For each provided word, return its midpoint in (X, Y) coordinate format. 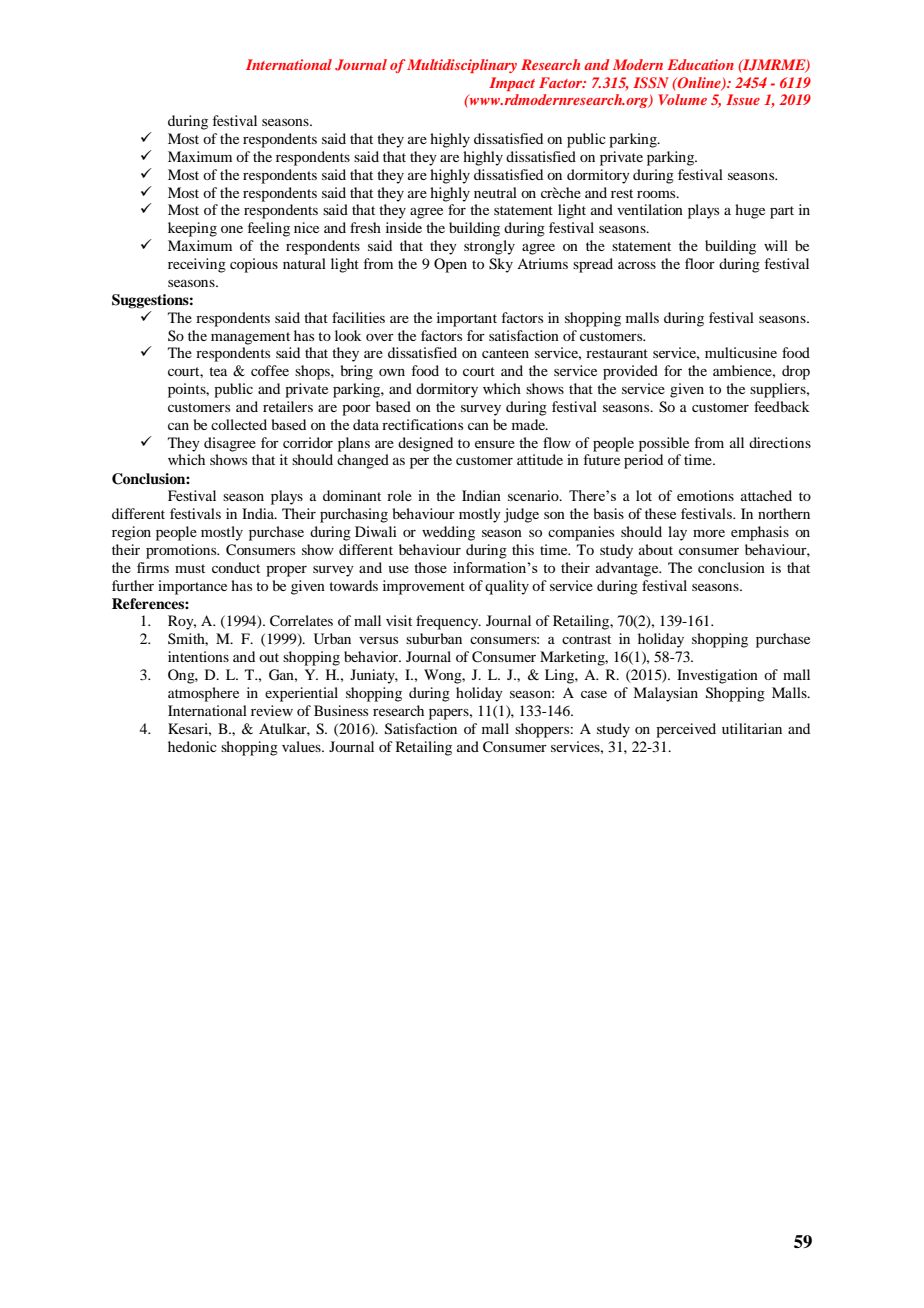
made (530, 424)
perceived (686, 730)
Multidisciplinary (462, 66)
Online (699, 83)
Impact (512, 84)
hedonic (192, 746)
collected (239, 424)
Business (341, 710)
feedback (782, 406)
